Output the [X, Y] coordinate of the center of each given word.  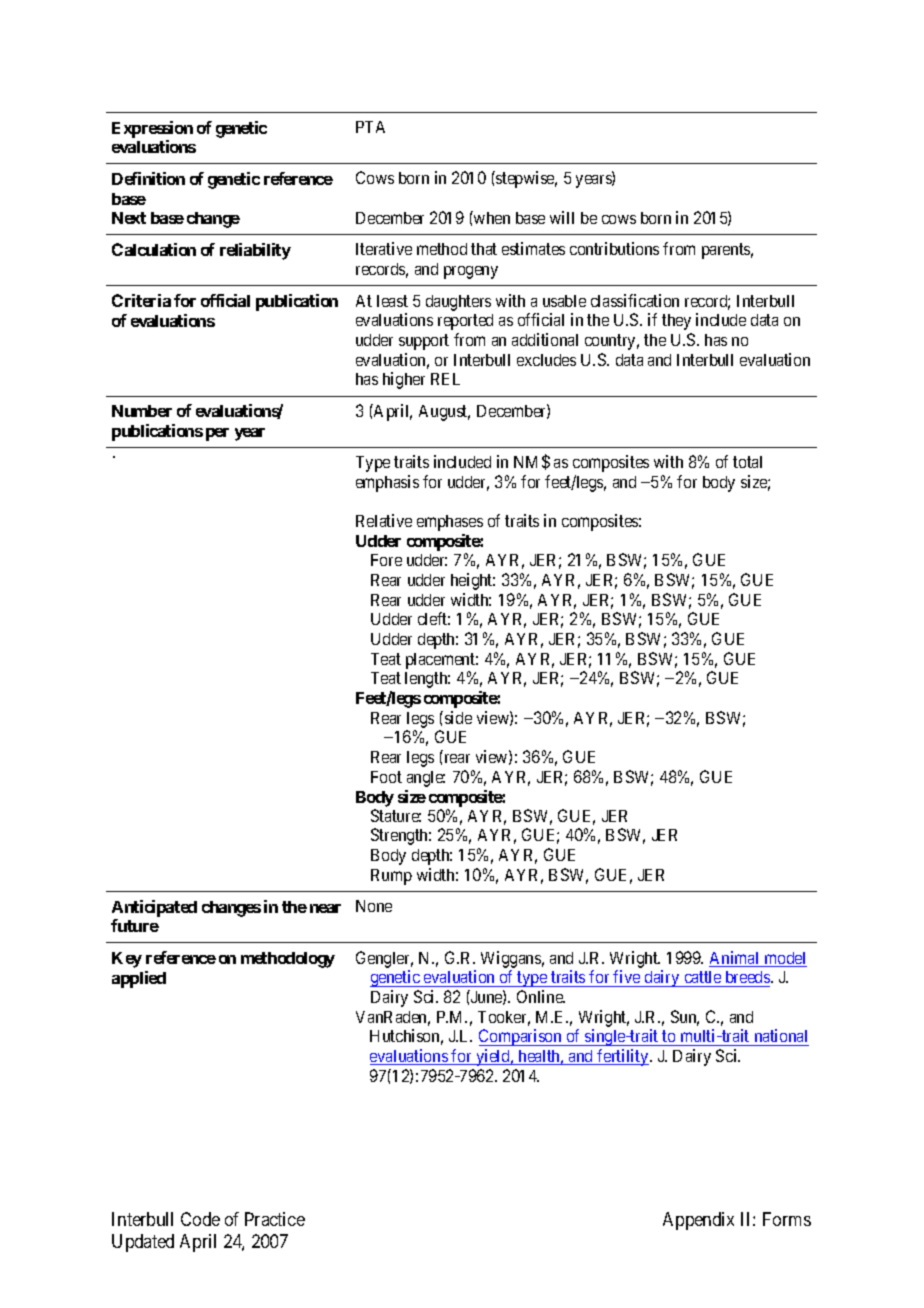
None [374, 906]
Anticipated [154, 908]
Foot [386, 777]
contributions [614, 248]
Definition [148, 178]
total [747, 462]
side [458, 717]
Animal [735, 959]
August [444, 413]
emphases [450, 523]
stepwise [525, 179]
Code [200, 1219]
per [217, 434]
